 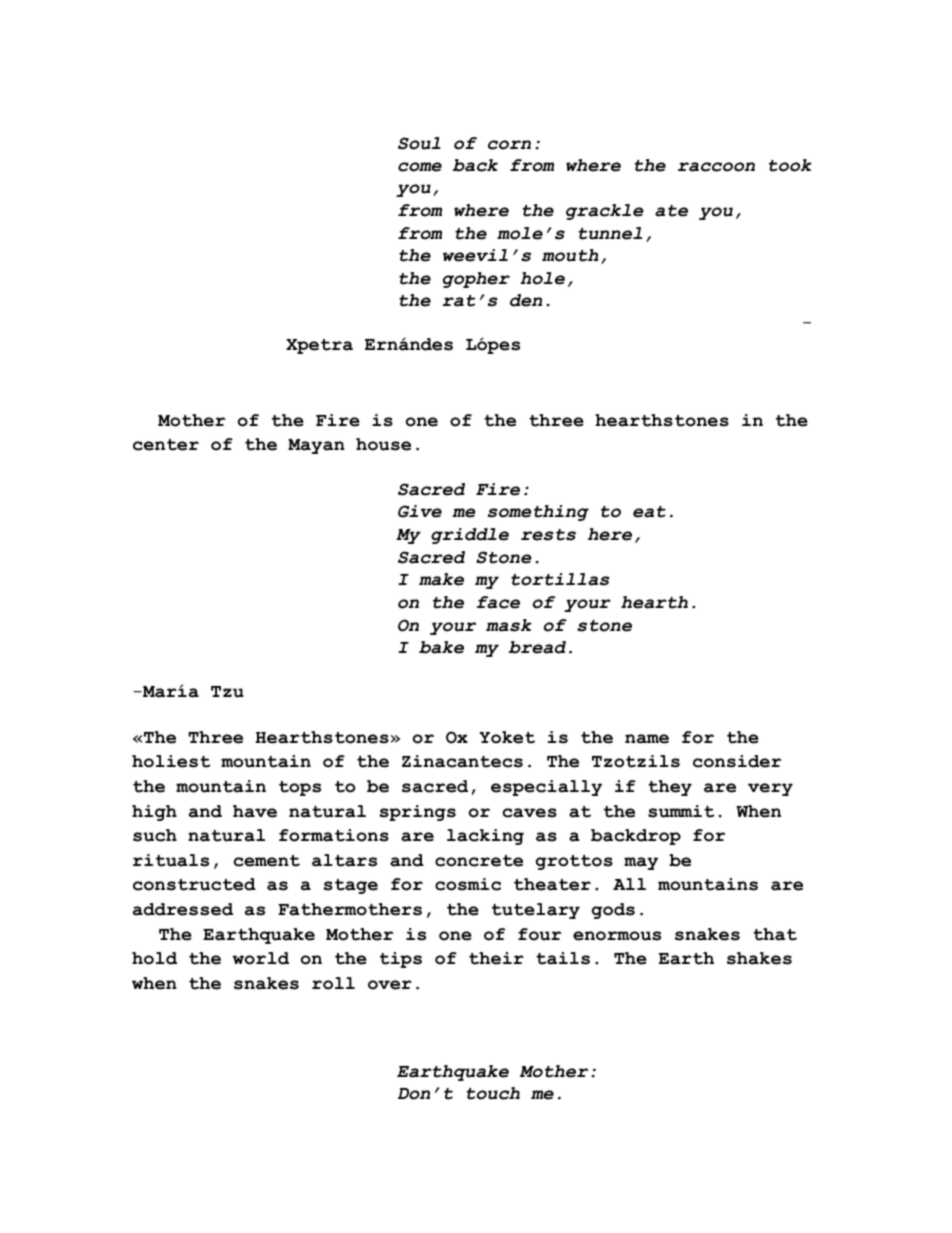 I want to click on center, so click(x=166, y=445).
